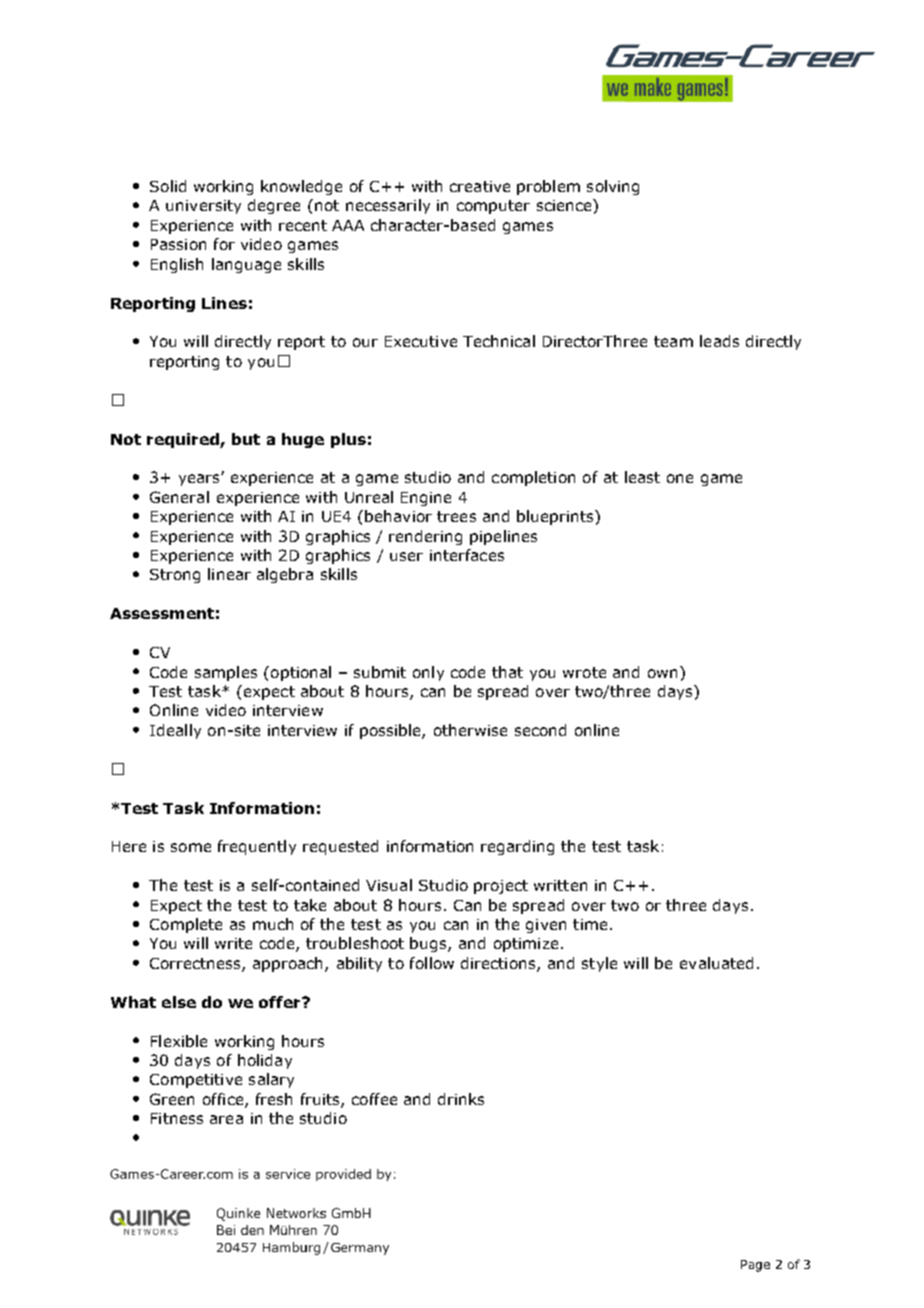 The height and width of the screenshot is (1308, 924). Describe the element at coordinates (755, 1266) in the screenshot. I see `Page` at that location.
